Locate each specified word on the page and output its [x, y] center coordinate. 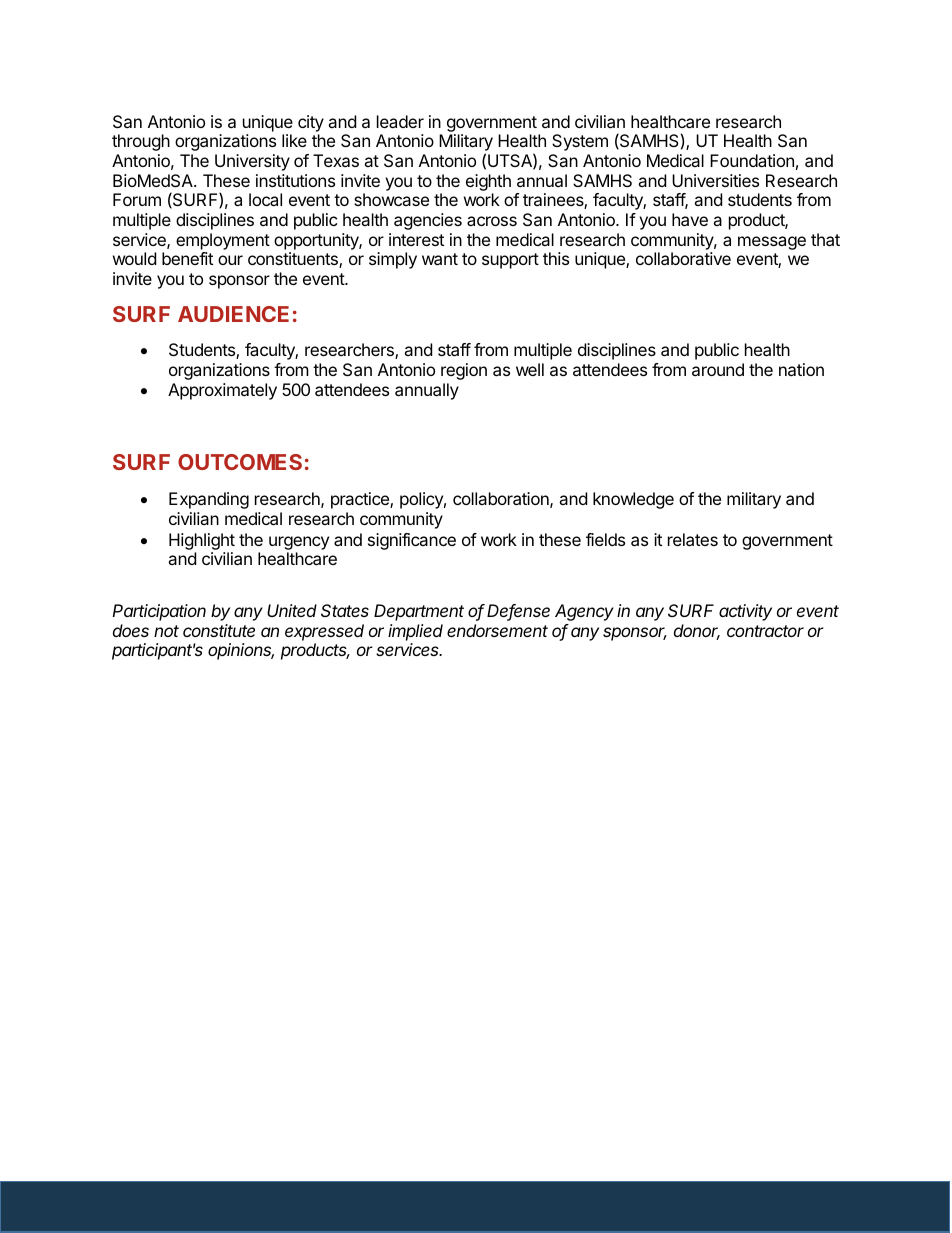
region [464, 371]
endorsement [497, 630]
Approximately [222, 391]
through [141, 142]
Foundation [752, 160]
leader [400, 121]
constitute [219, 630]
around [718, 369]
